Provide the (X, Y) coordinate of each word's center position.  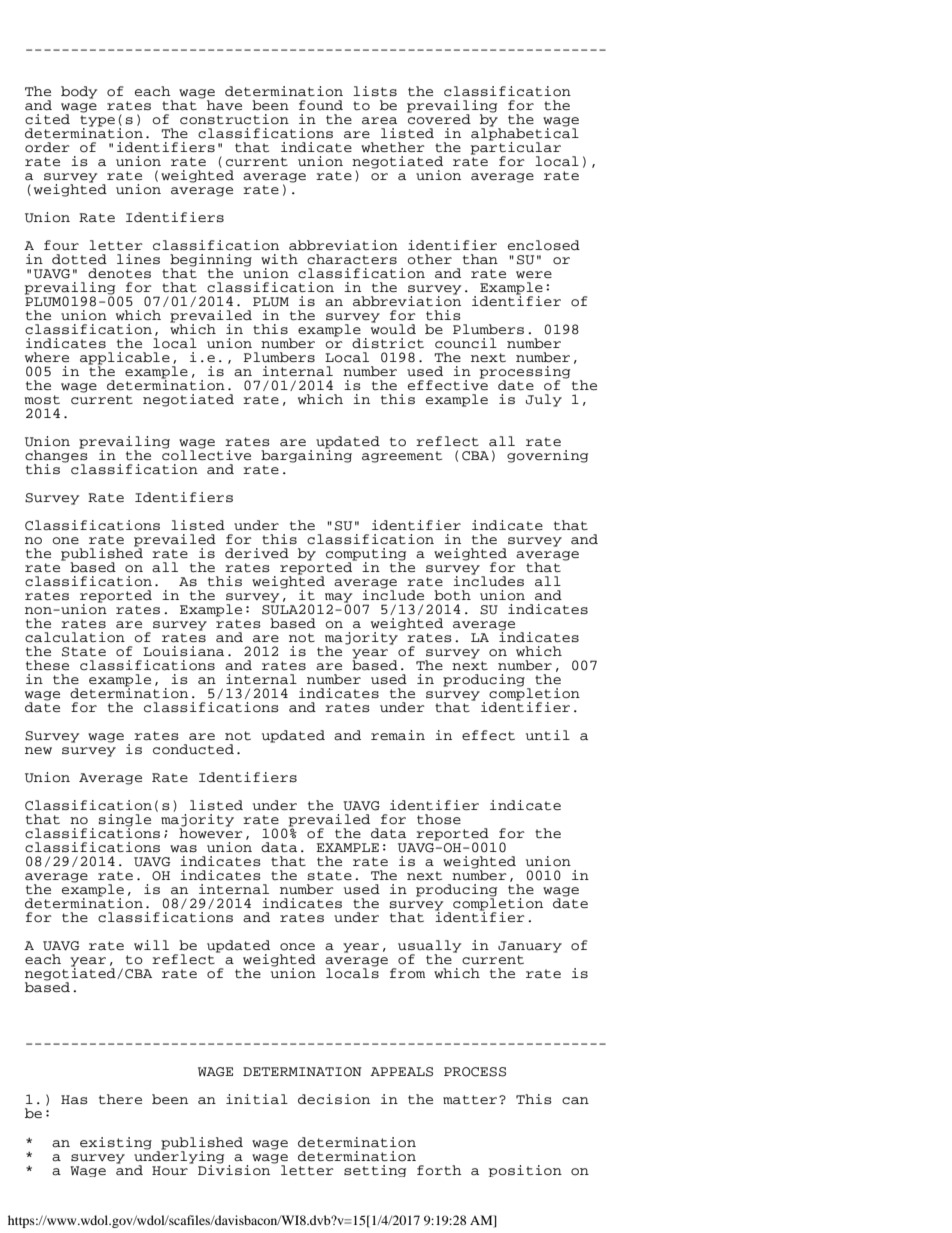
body (79, 92)
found (321, 105)
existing (116, 1143)
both (452, 595)
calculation (75, 637)
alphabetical (525, 134)
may (338, 599)
